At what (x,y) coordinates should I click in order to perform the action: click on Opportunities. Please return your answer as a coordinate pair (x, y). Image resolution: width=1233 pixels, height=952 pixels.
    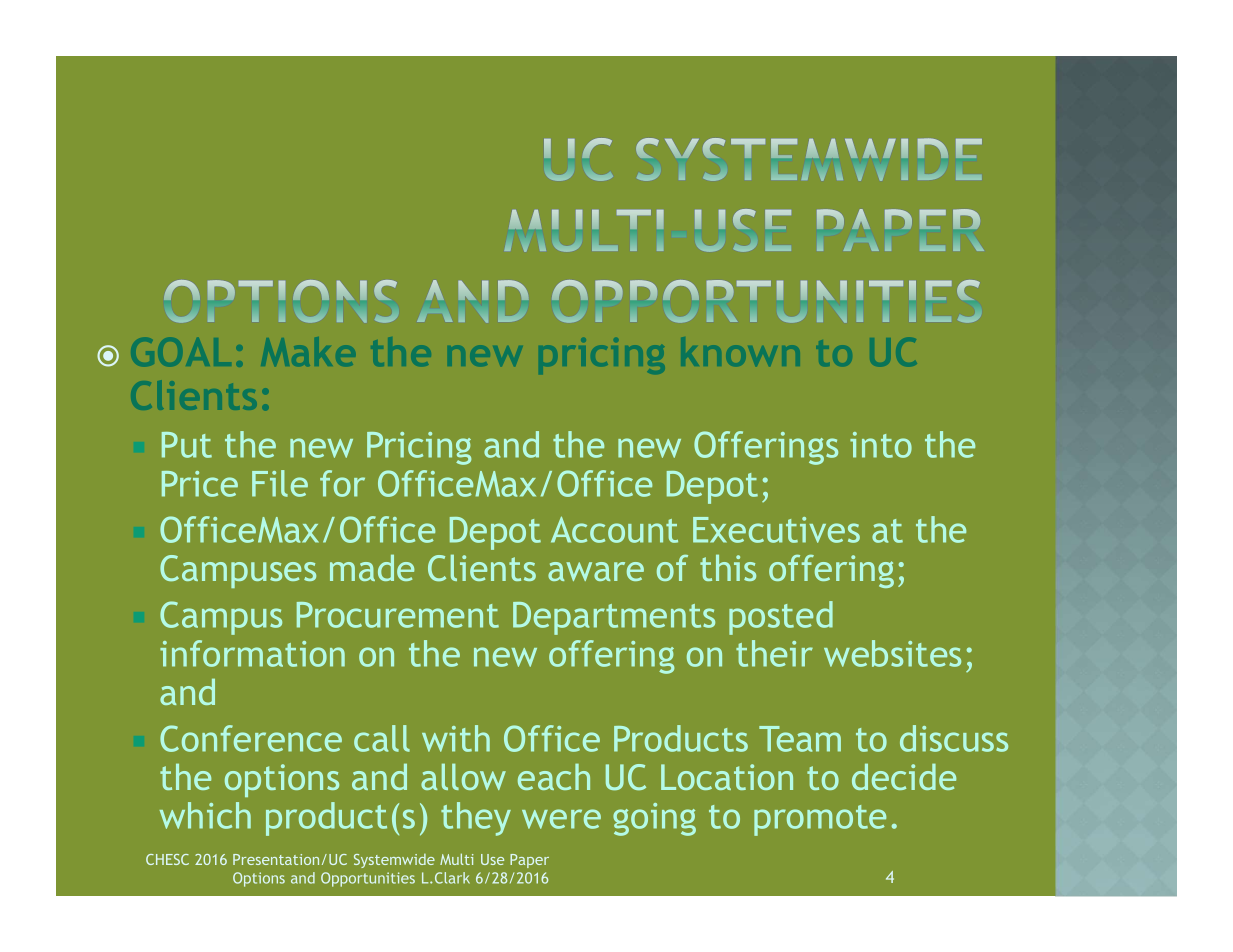
    Looking at the image, I should click on (368, 879).
